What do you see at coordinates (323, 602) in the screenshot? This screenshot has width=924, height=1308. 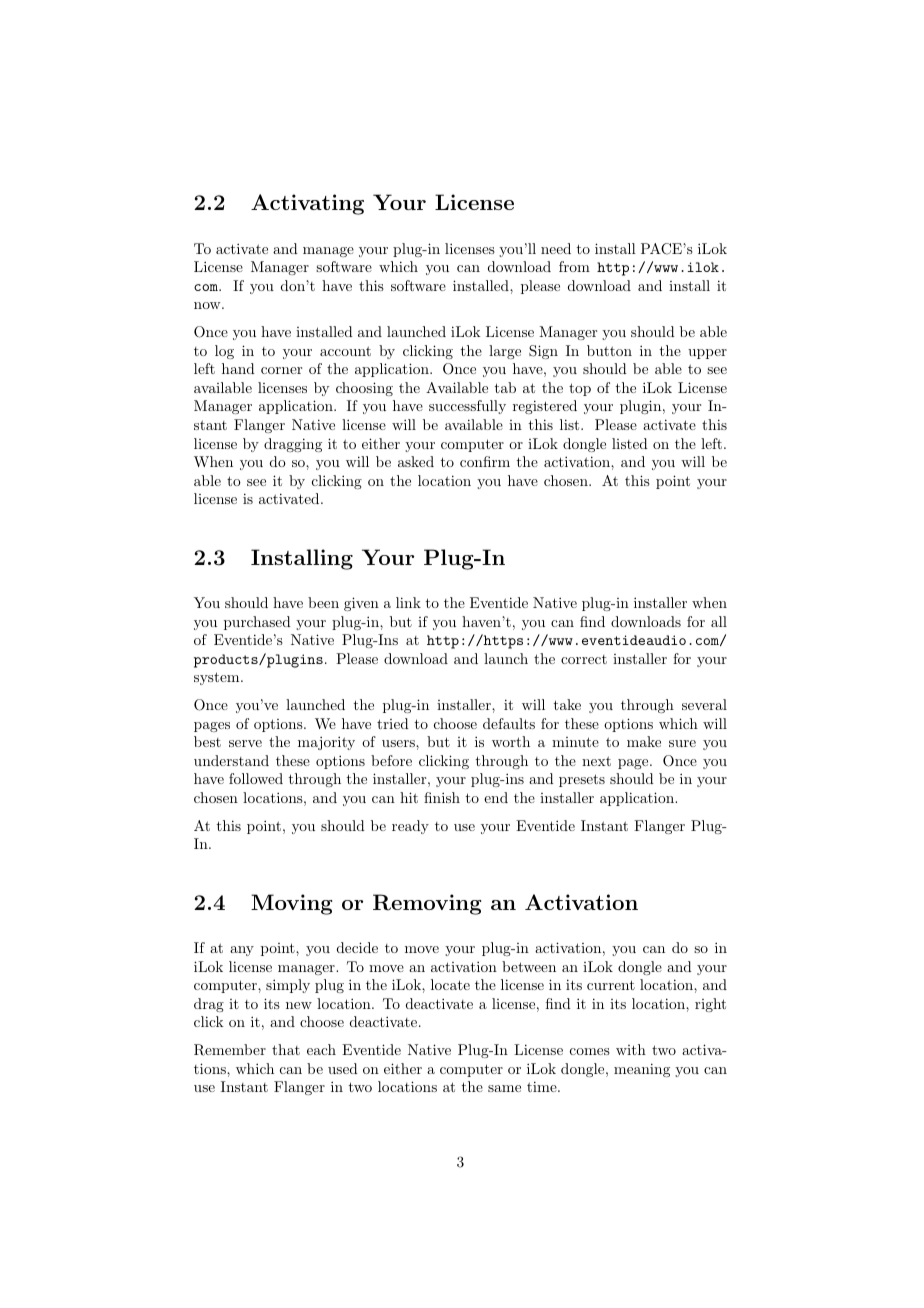 I see `been` at bounding box center [323, 602].
